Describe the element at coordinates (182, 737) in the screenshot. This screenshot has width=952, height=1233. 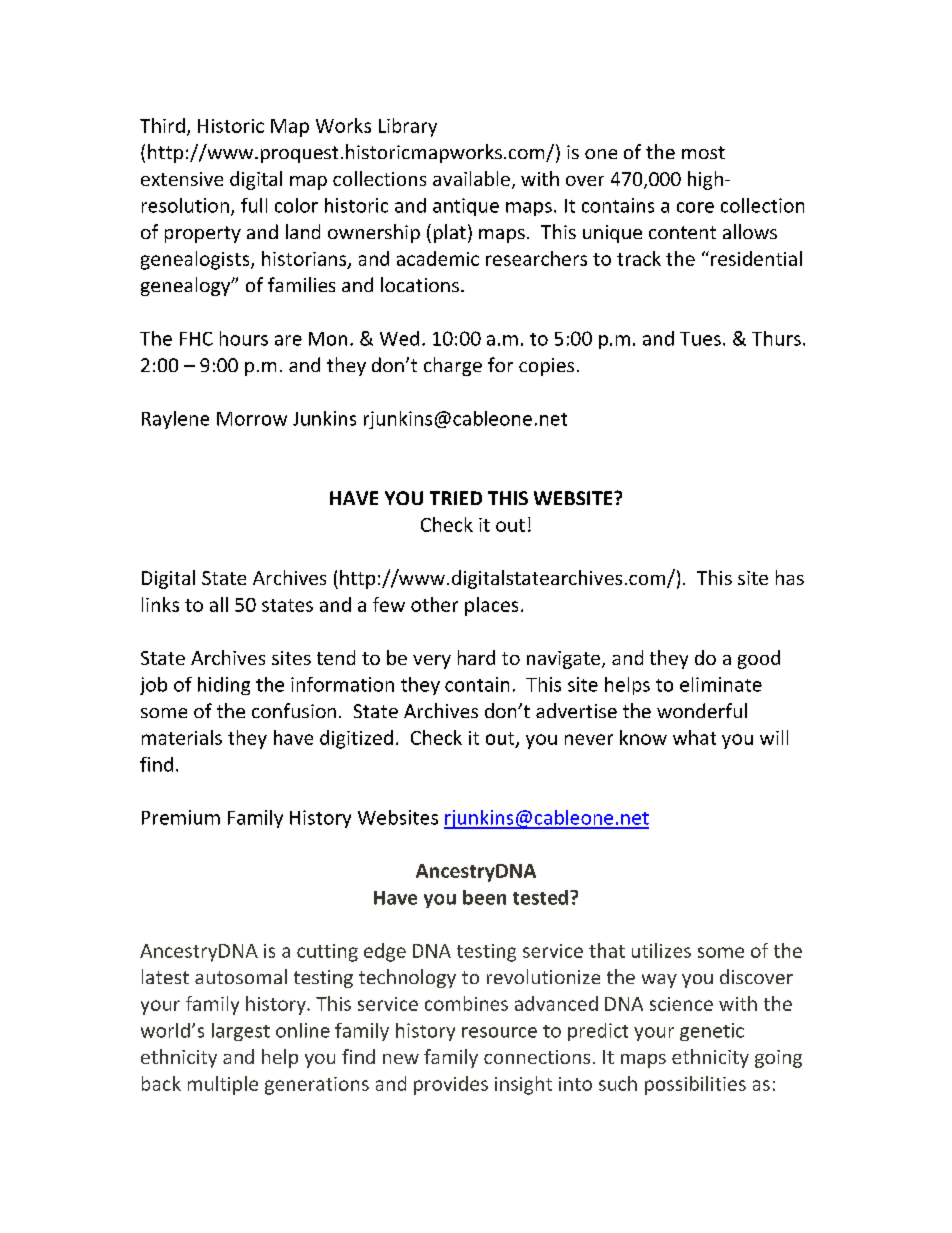
I see `materials` at that location.
